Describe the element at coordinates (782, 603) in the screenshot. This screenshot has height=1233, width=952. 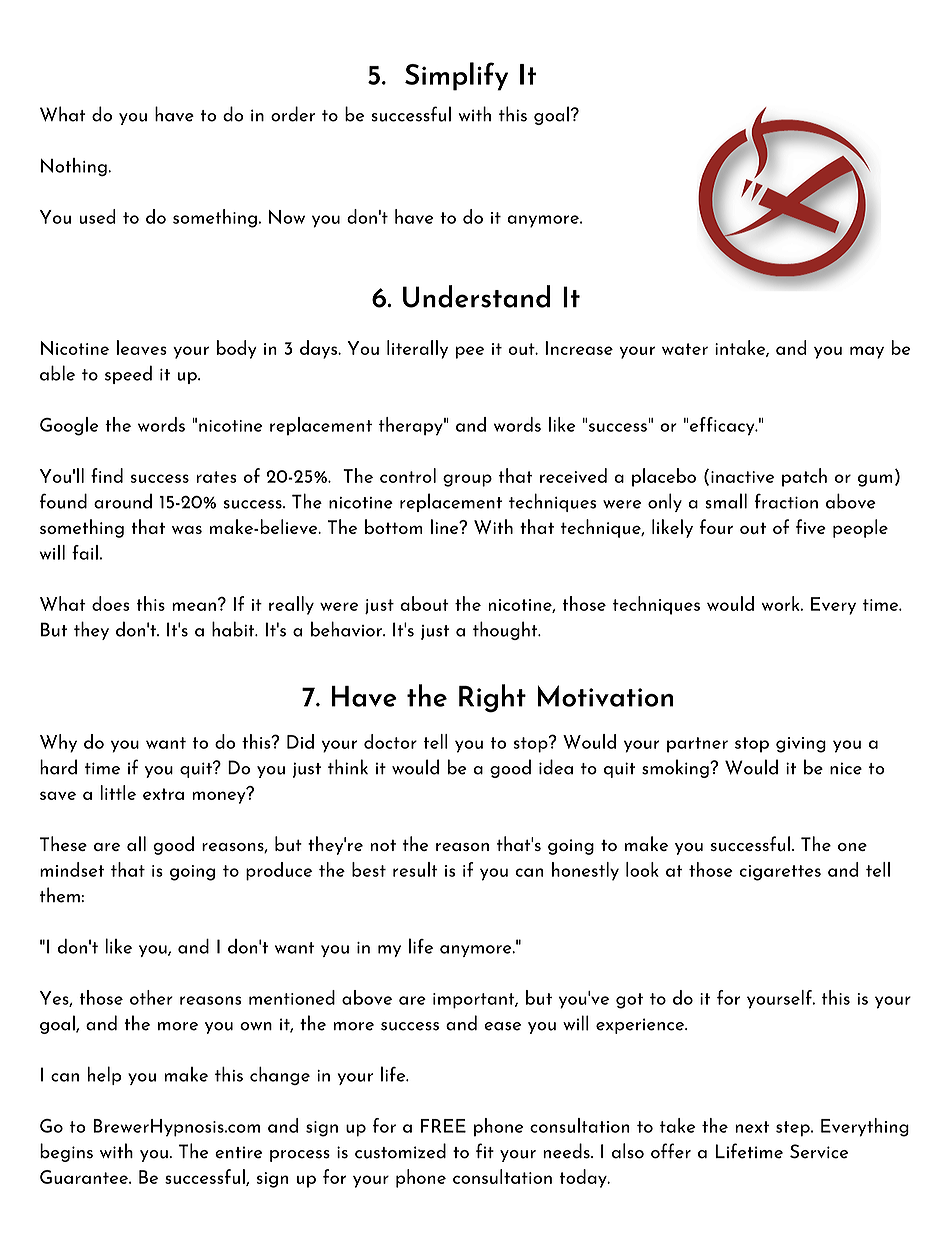
I see `work` at that location.
